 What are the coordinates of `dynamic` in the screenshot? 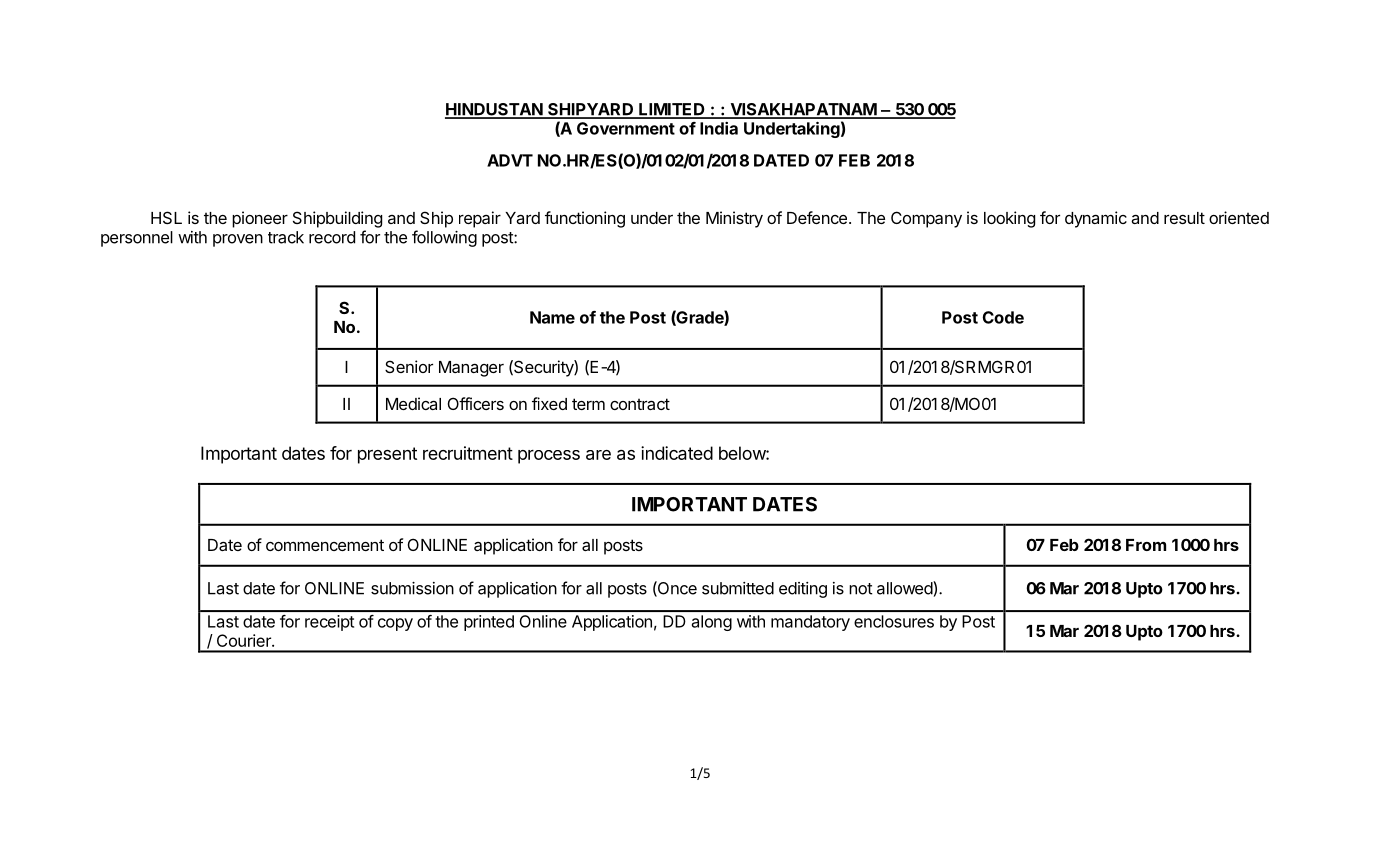 It's located at (1096, 219).
